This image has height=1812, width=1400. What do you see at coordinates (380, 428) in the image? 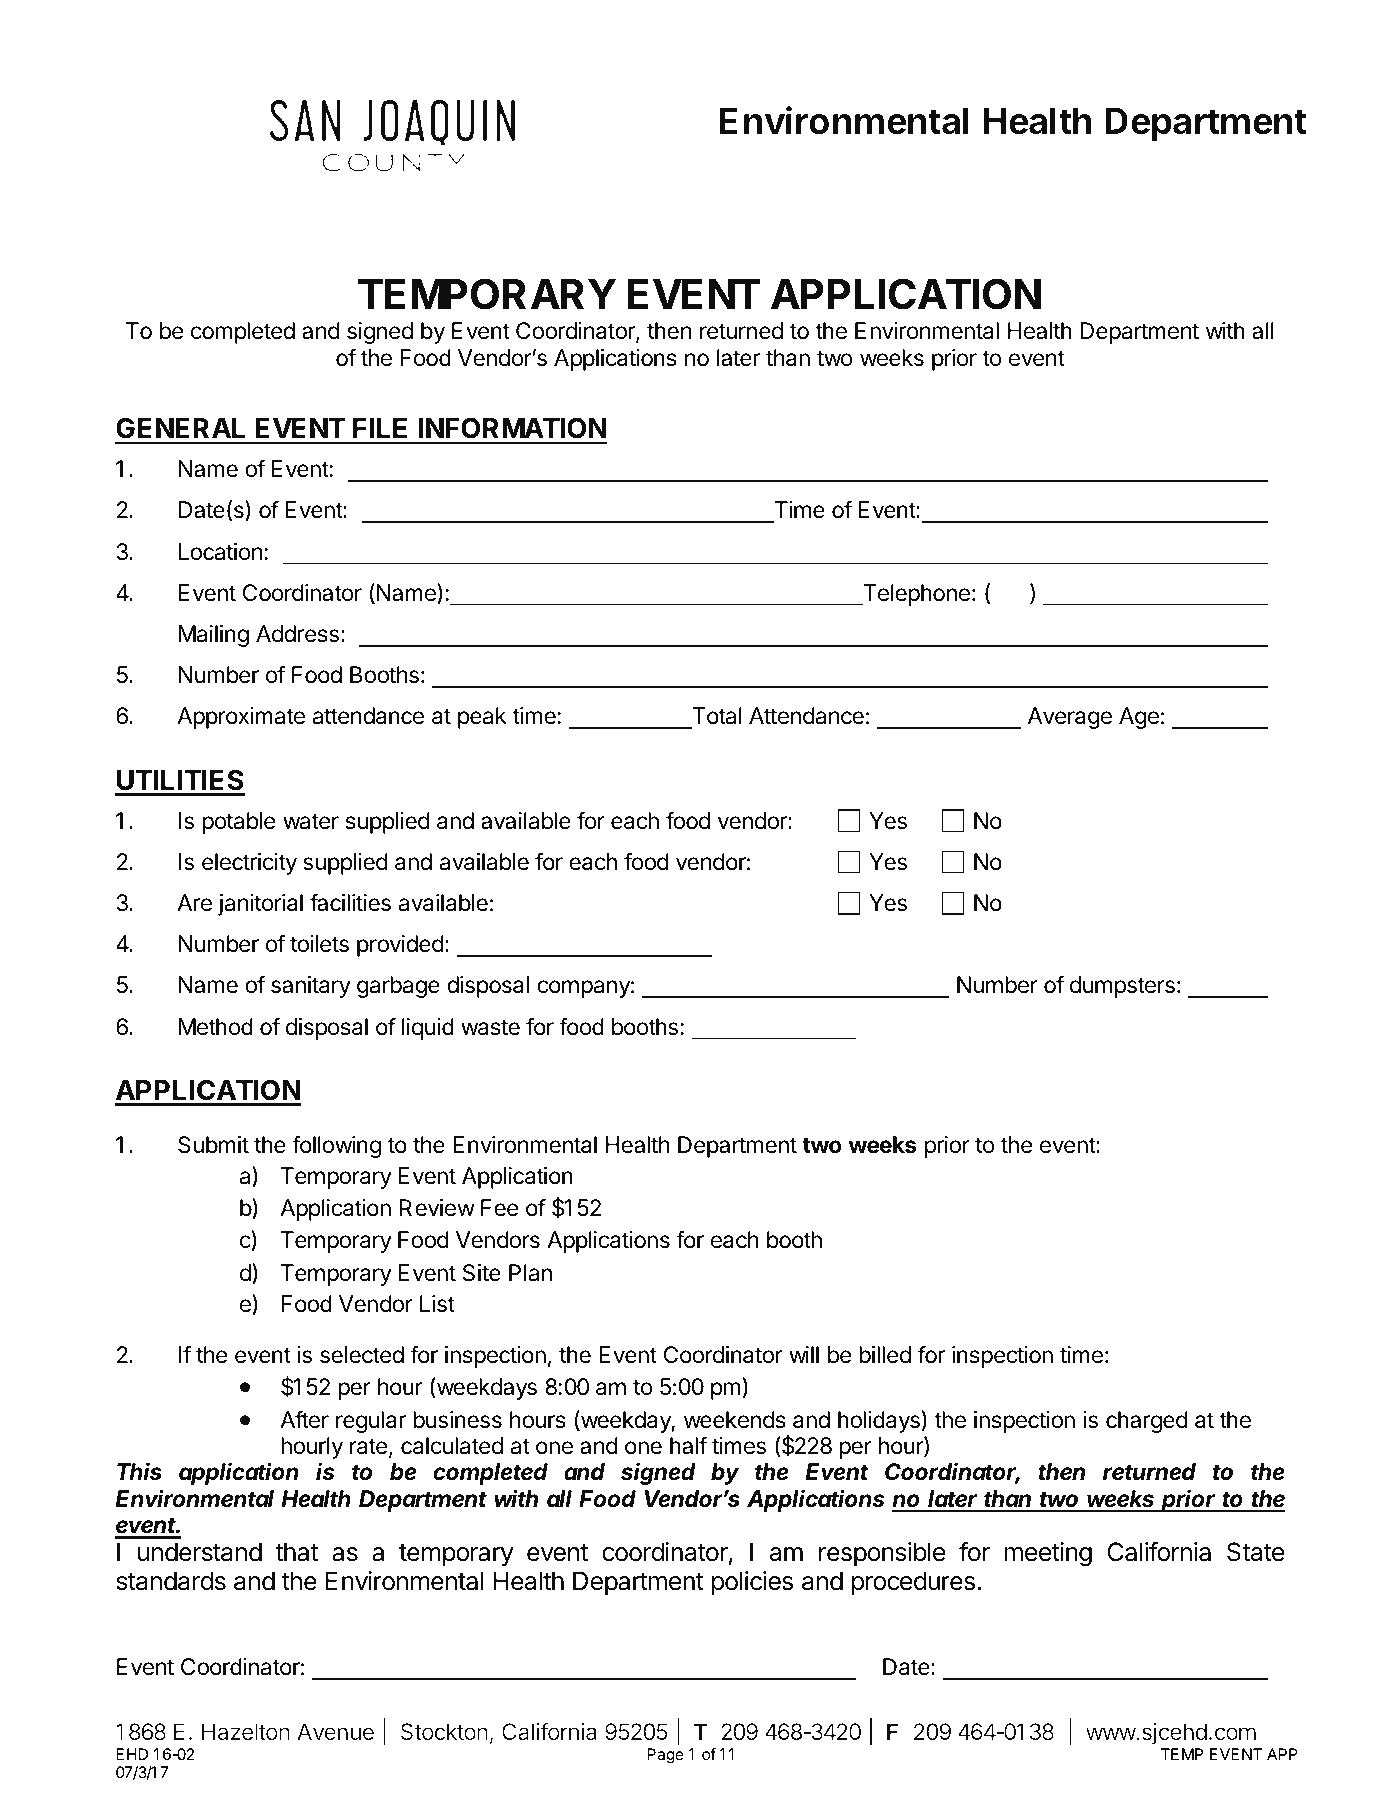
I see `FILE` at bounding box center [380, 428].
